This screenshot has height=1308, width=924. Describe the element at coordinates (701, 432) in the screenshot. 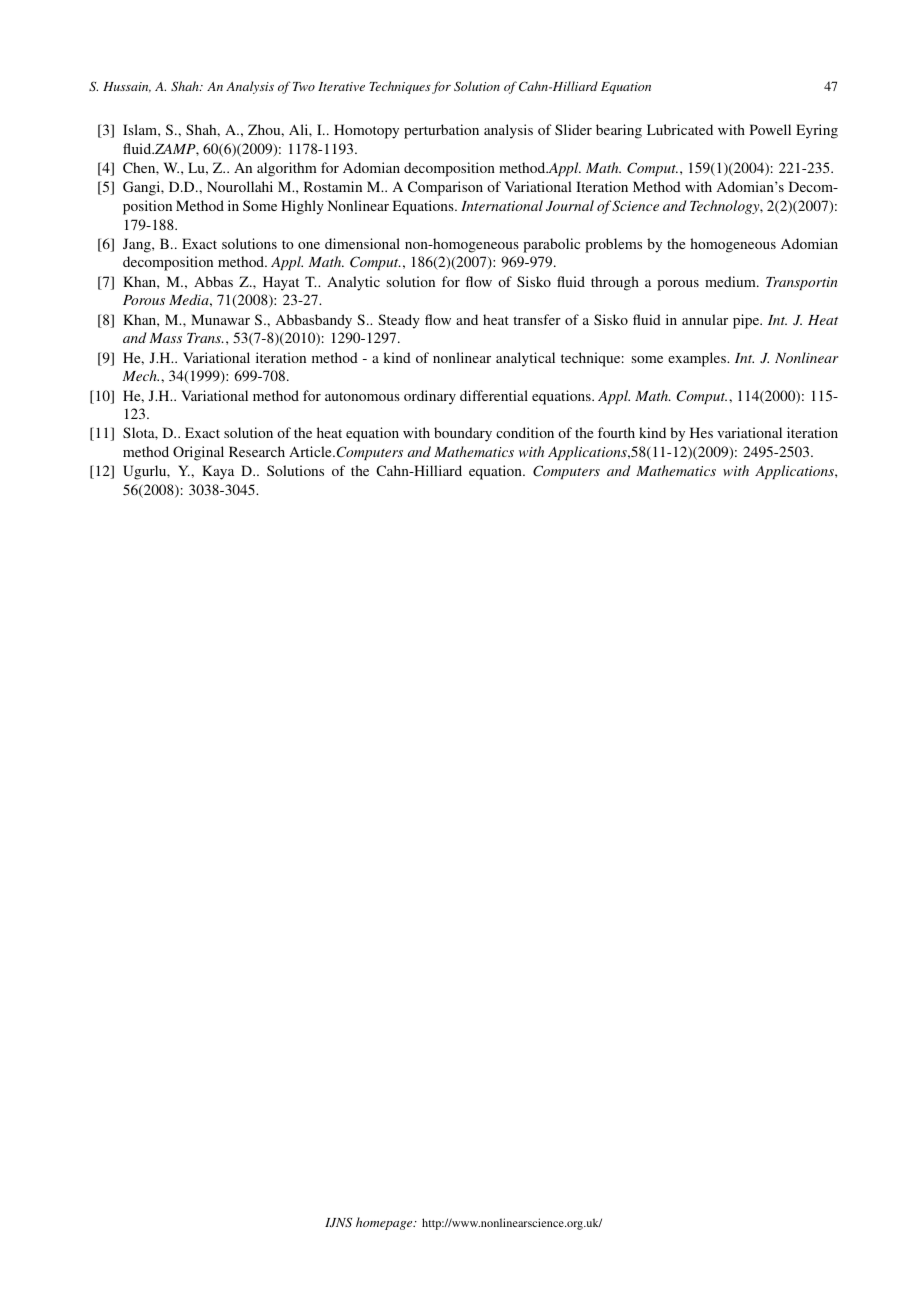

I see `Hes` at that location.
